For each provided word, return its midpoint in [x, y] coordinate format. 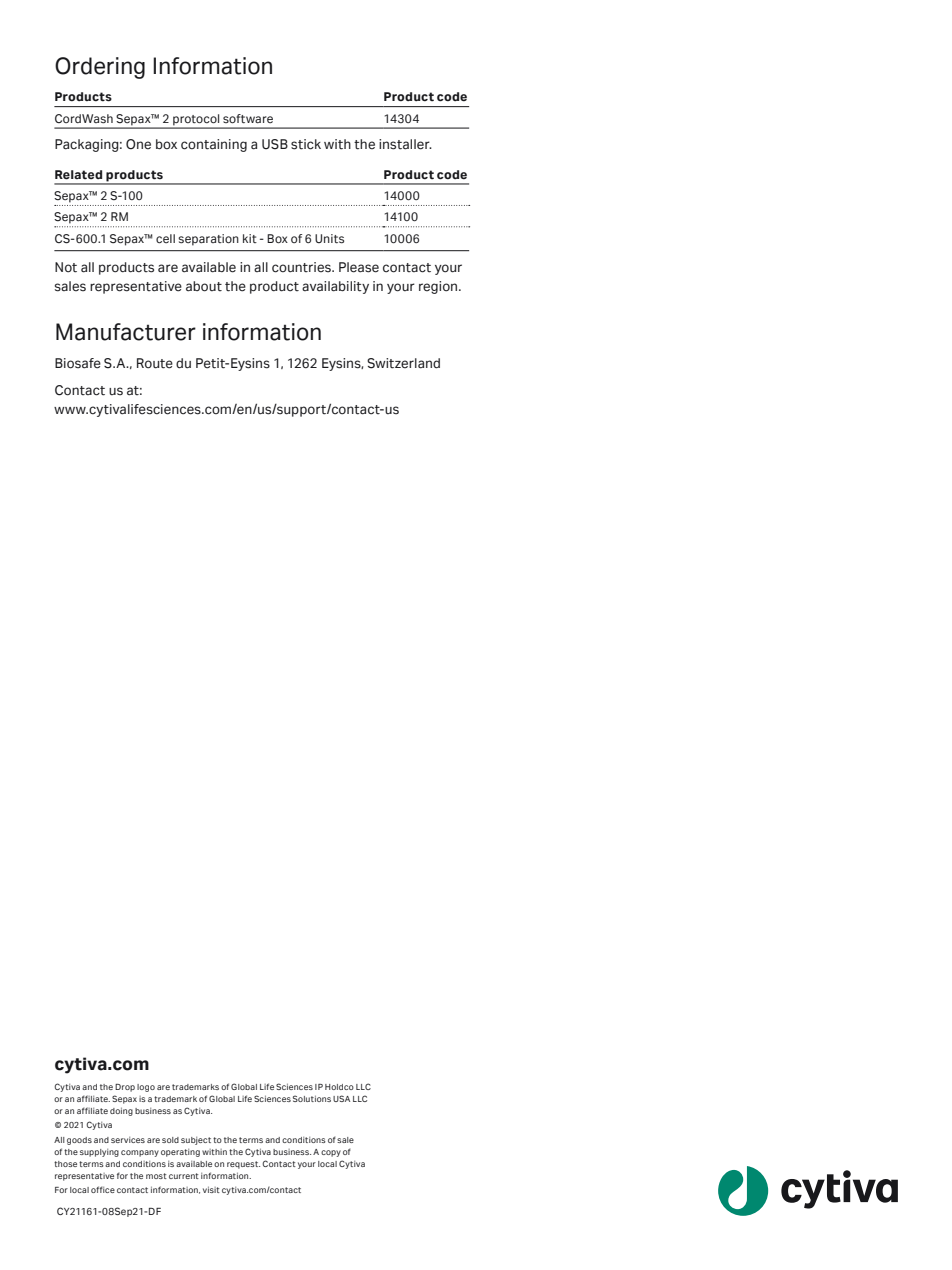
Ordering [100, 68]
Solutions [312, 1098]
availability [335, 287]
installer [405, 144]
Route [155, 363]
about [204, 286]
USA [341, 1098]
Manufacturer [126, 332]
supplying [99, 1153]
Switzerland [403, 363]
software [248, 119]
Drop [125, 1088]
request [243, 1165]
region [439, 287]
